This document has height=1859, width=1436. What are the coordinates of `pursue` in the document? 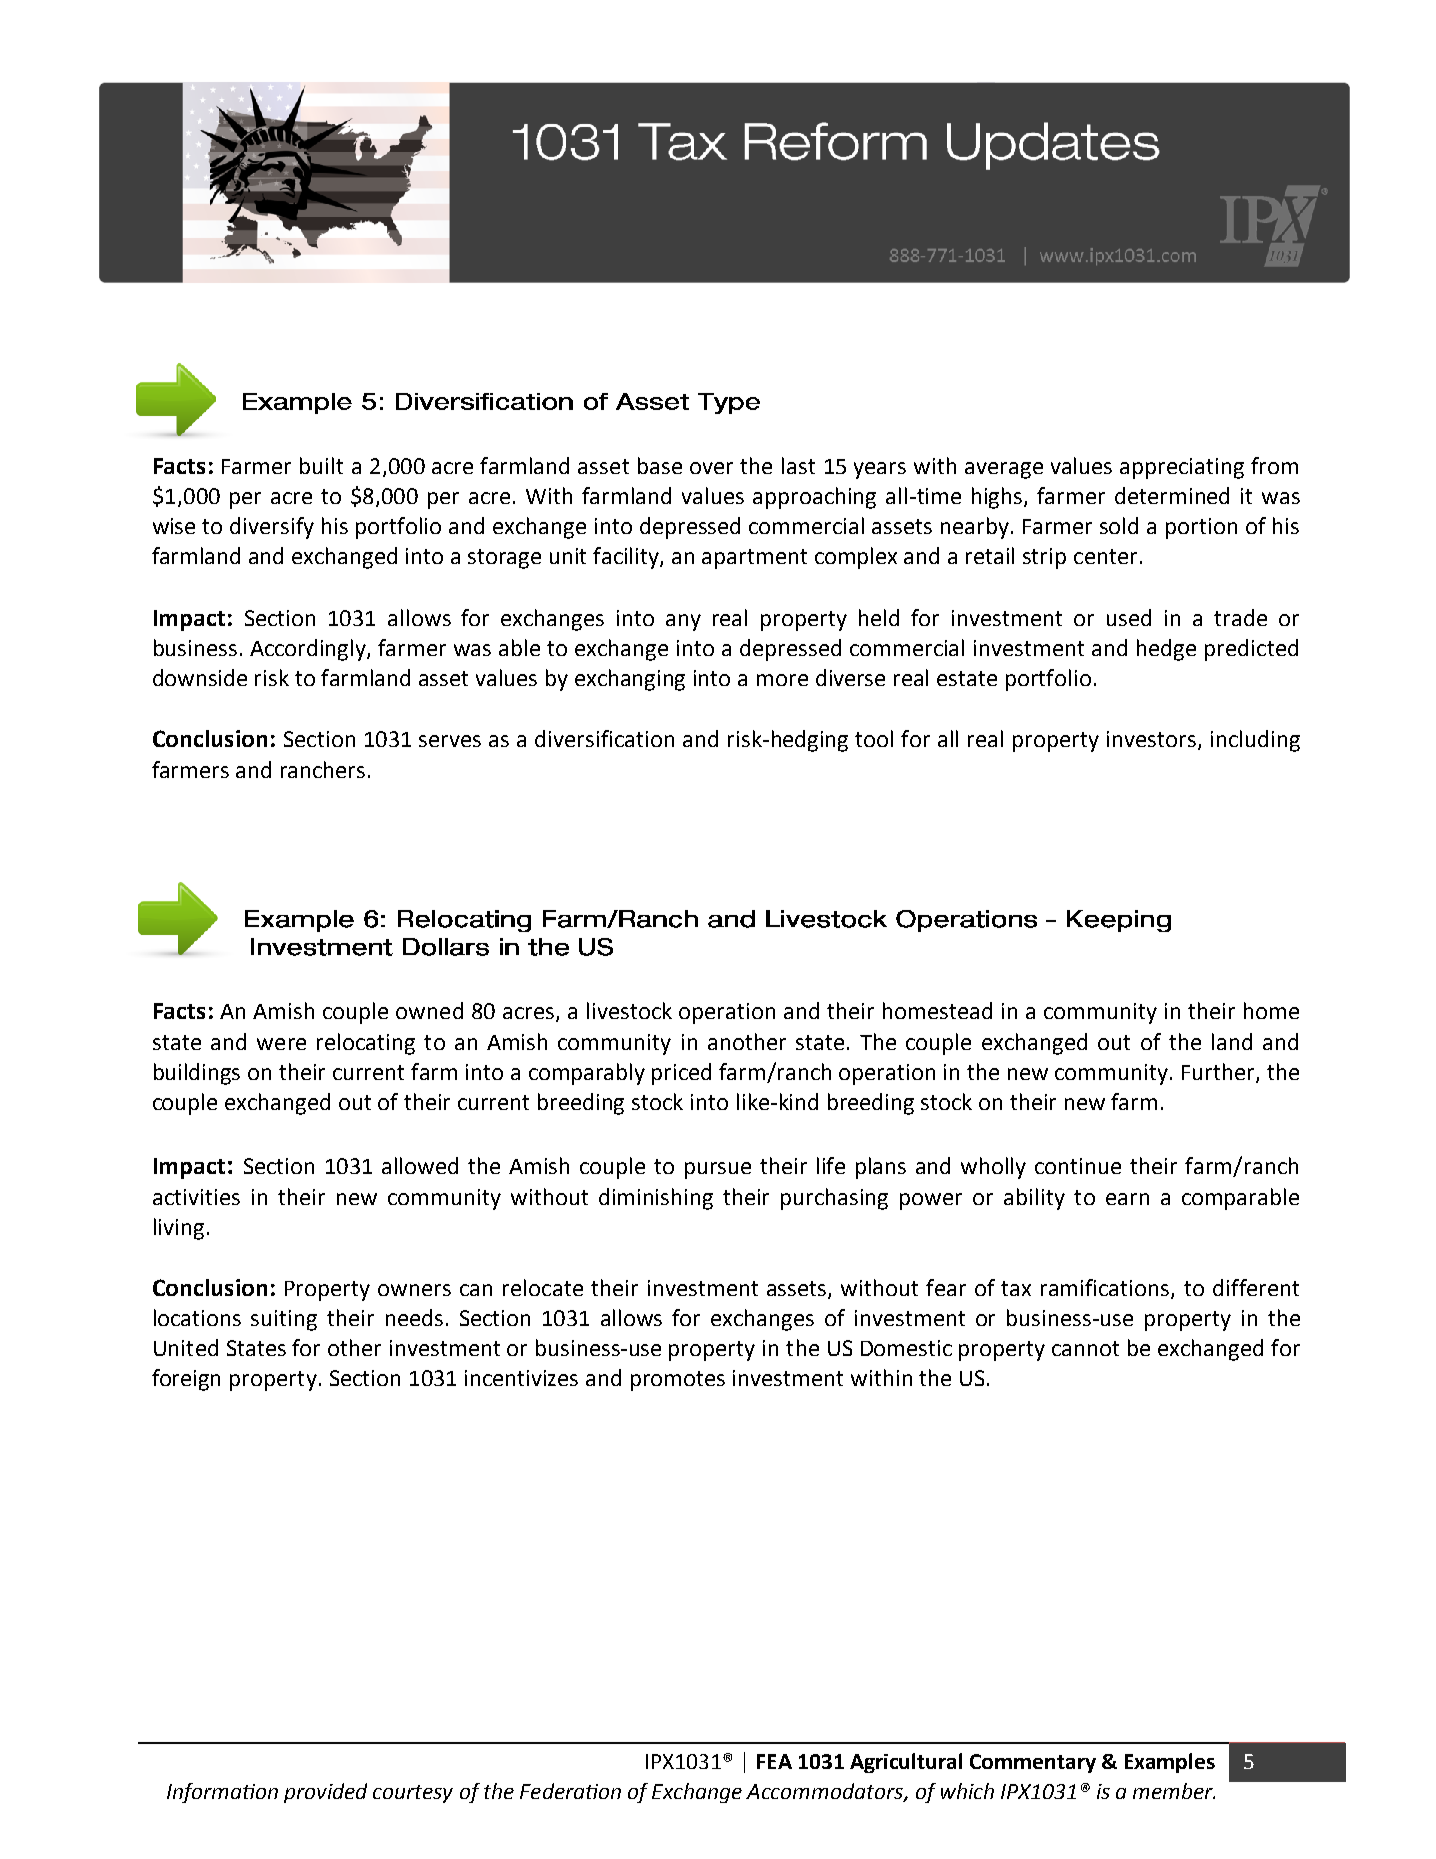 It's located at (718, 1170).
